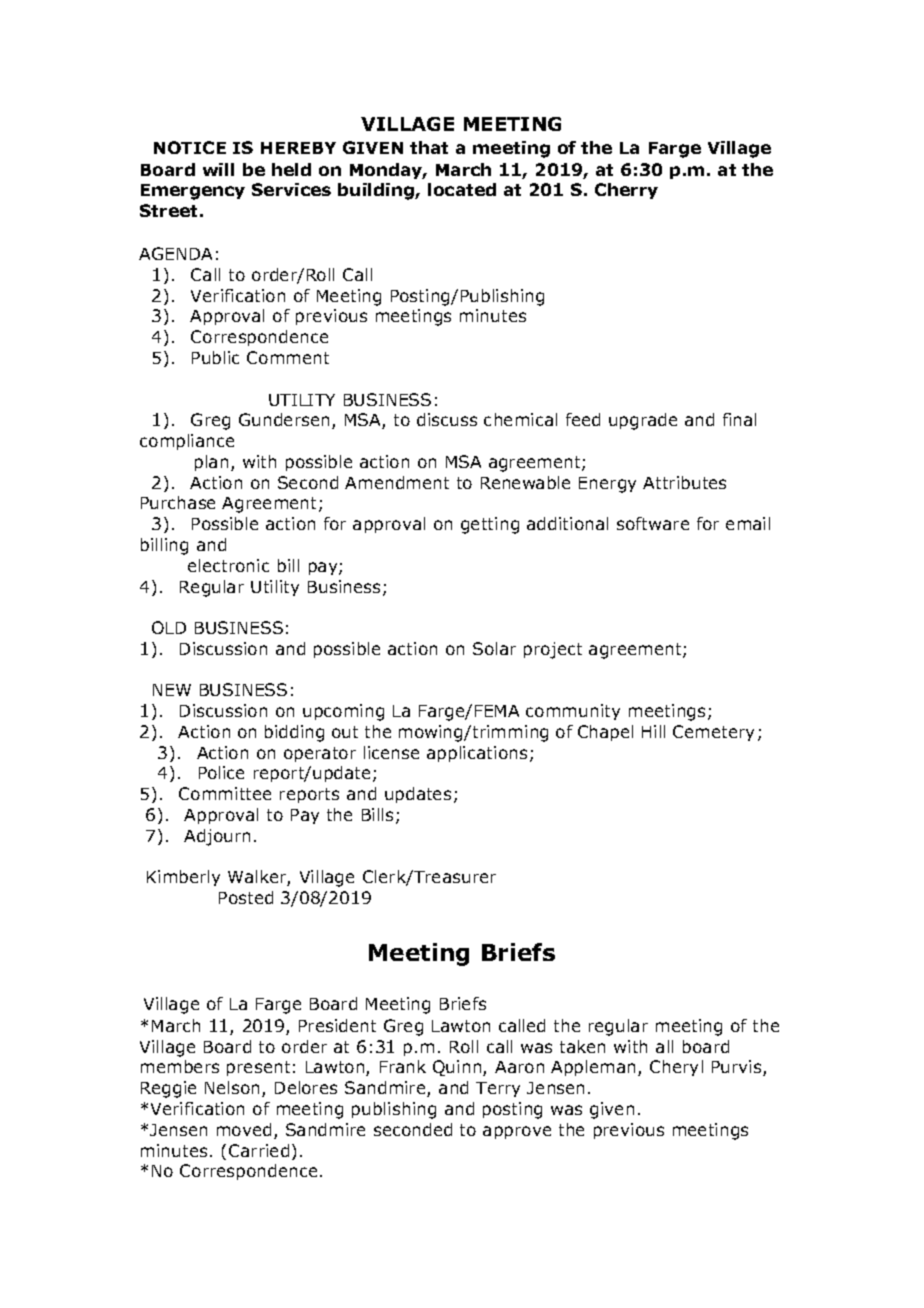 The height and width of the screenshot is (1308, 924). What do you see at coordinates (462, 189) in the screenshot?
I see `located` at bounding box center [462, 189].
